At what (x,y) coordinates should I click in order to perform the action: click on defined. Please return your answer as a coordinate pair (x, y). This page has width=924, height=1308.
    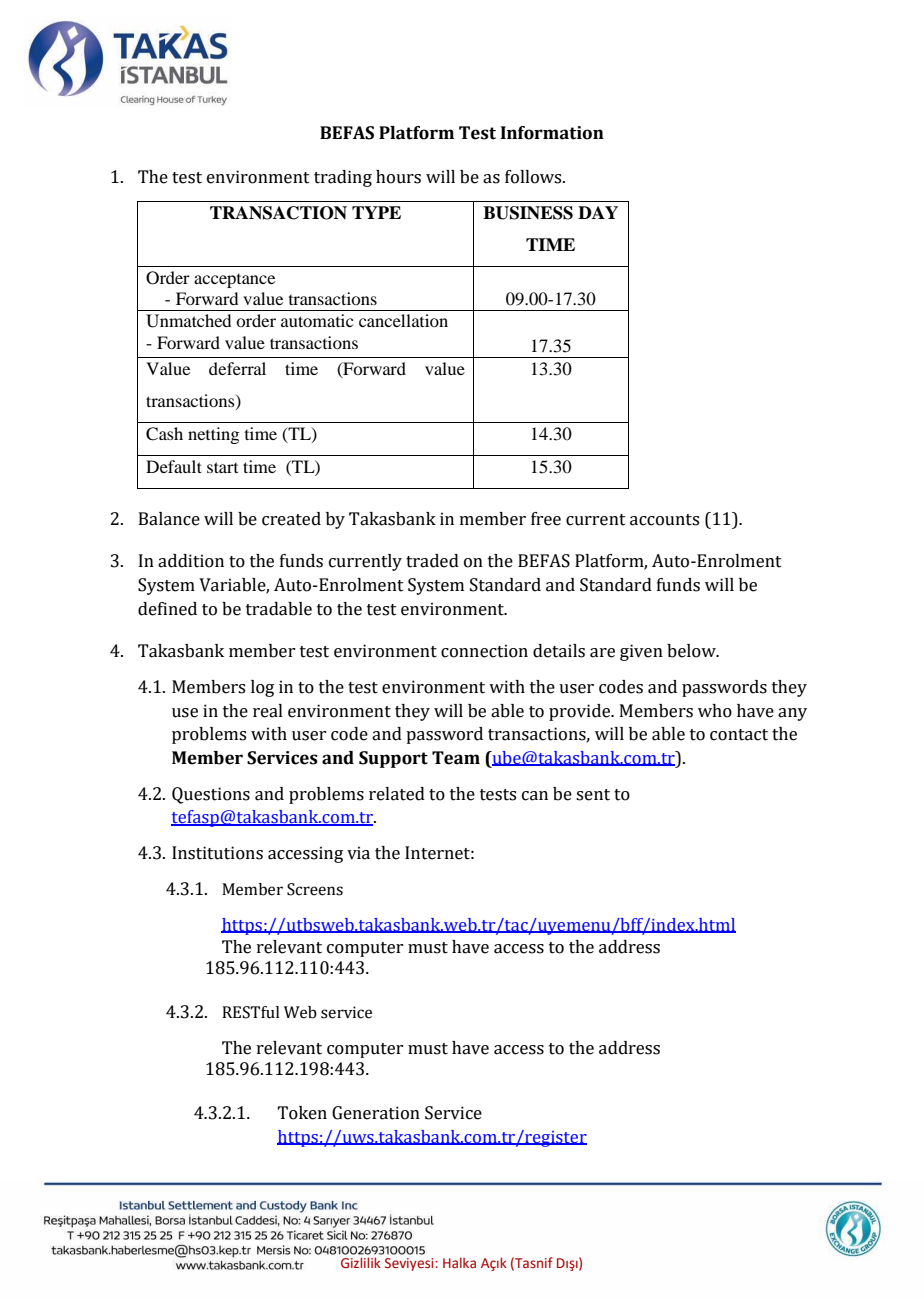
    Looking at the image, I should click on (167, 609).
